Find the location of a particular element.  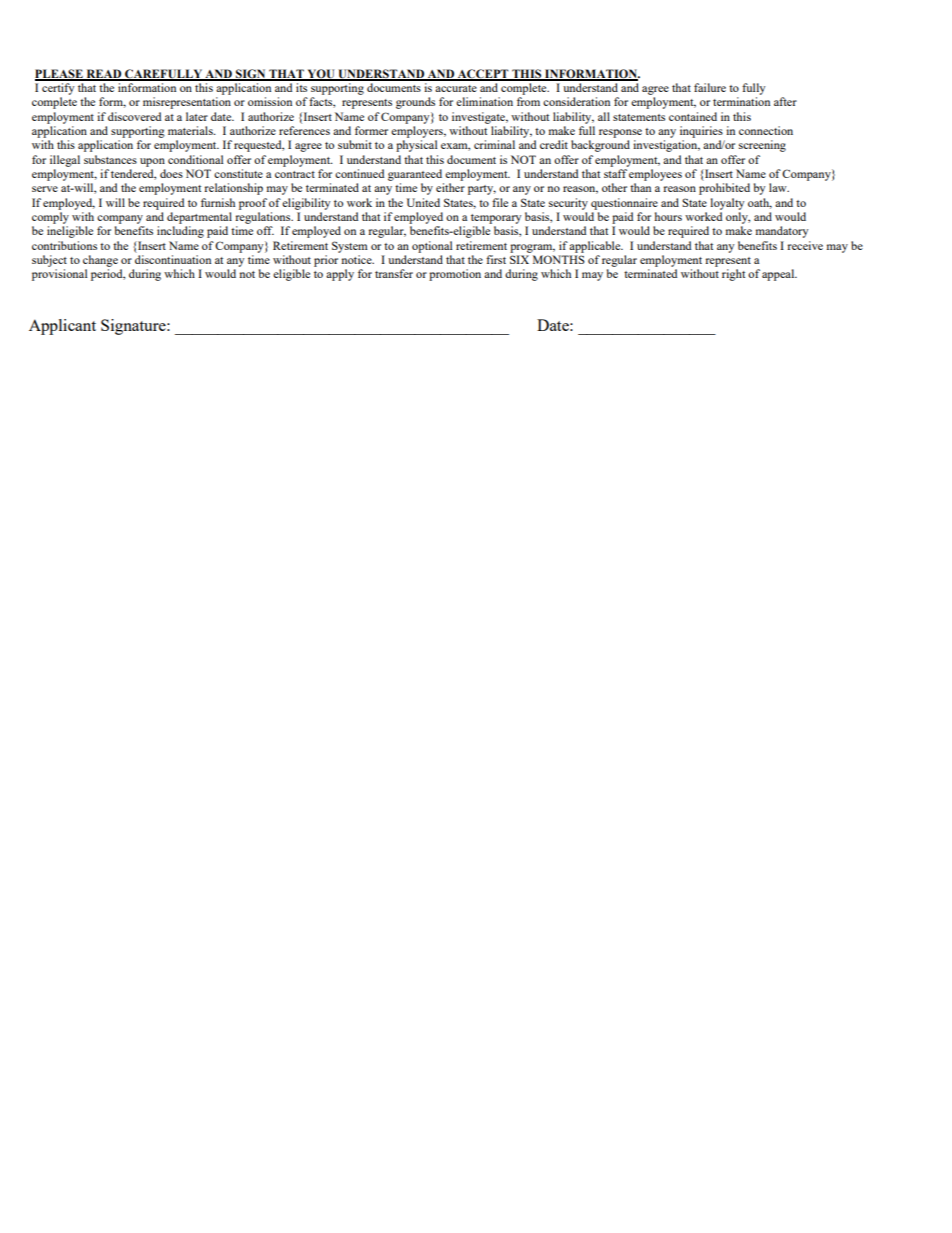

Applicant is located at coordinates (62, 327).
